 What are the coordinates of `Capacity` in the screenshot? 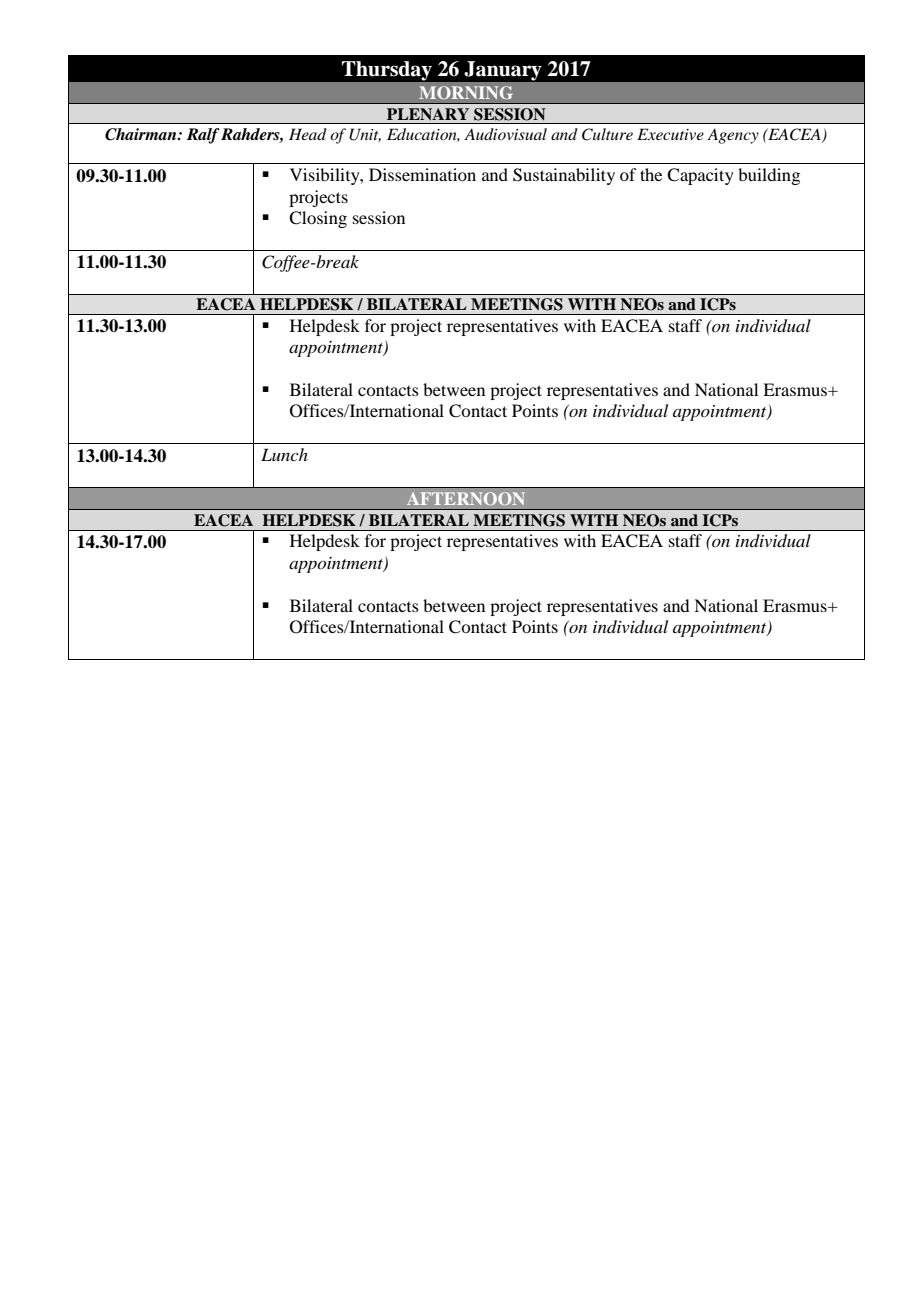 It's located at (700, 176).
